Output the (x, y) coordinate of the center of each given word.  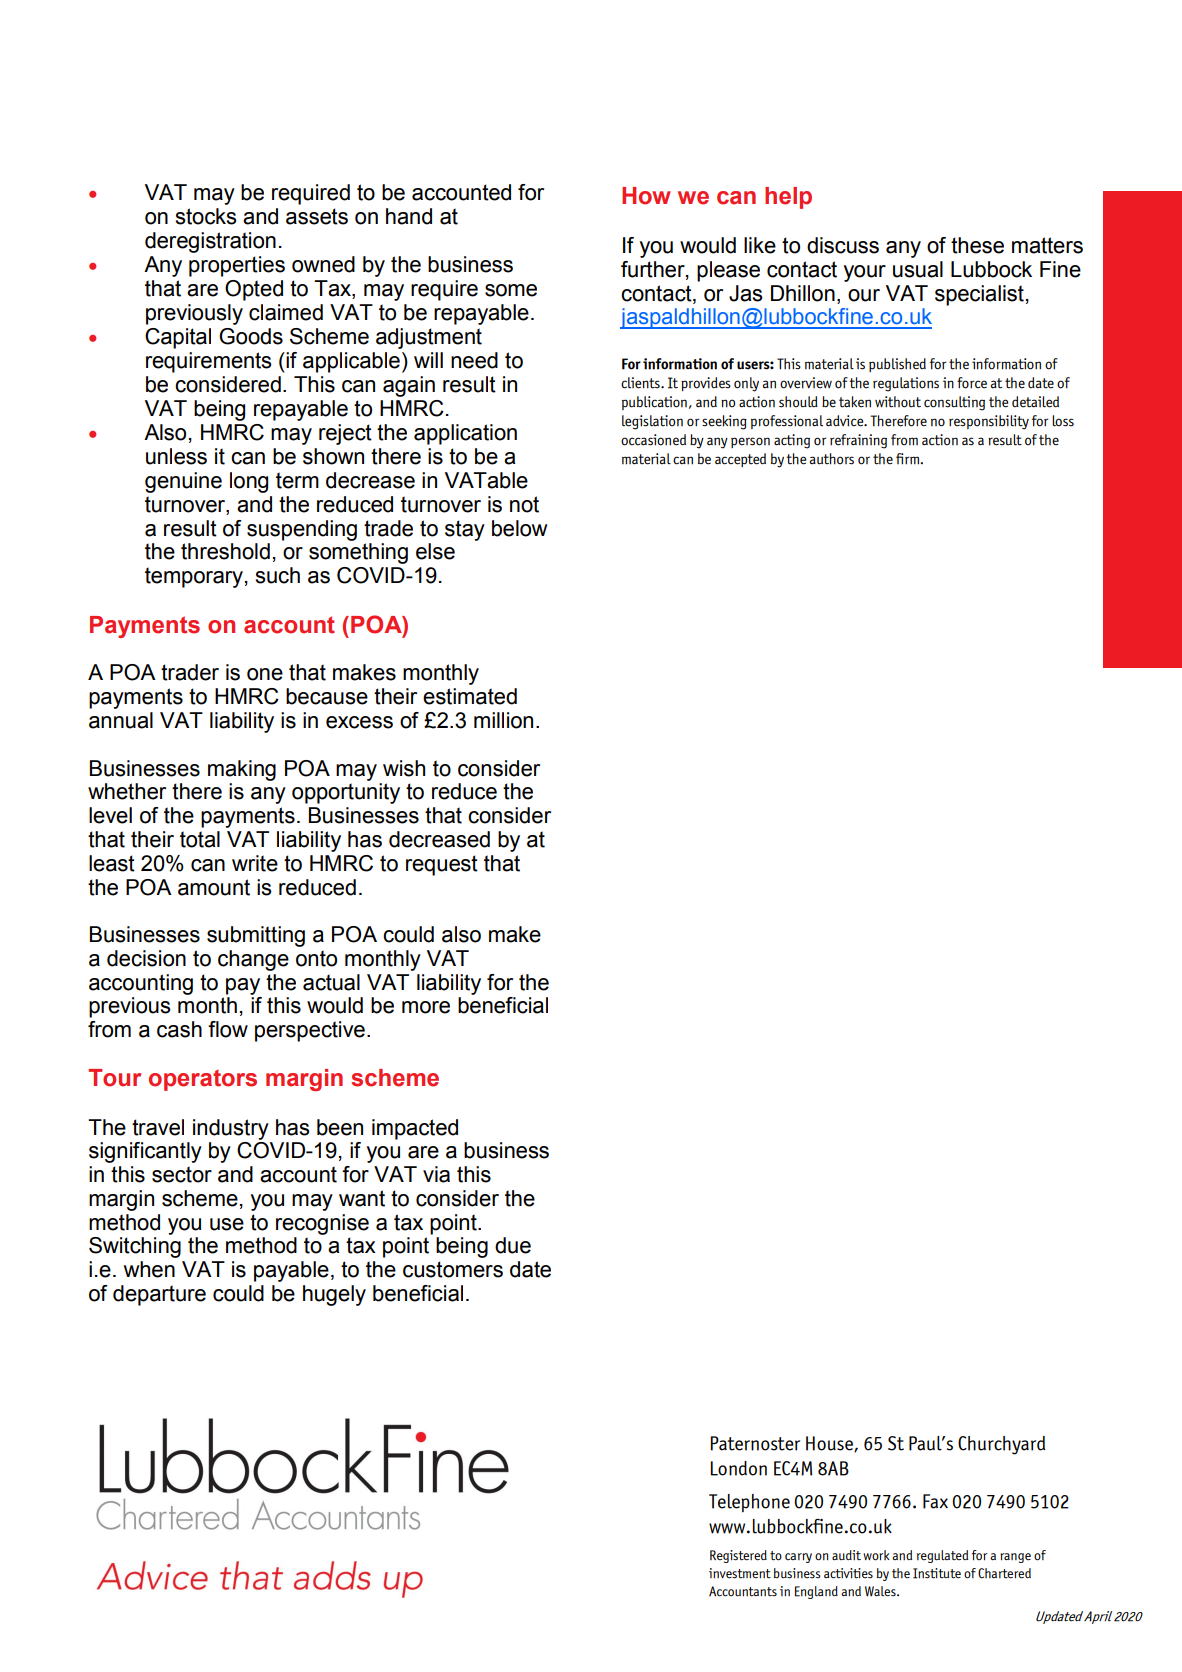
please (728, 271)
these (977, 245)
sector (182, 1174)
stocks (206, 216)
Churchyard (1001, 1445)
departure (159, 1295)
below (520, 528)
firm (907, 459)
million (503, 720)
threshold (225, 551)
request (442, 865)
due (513, 1245)
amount (214, 887)
